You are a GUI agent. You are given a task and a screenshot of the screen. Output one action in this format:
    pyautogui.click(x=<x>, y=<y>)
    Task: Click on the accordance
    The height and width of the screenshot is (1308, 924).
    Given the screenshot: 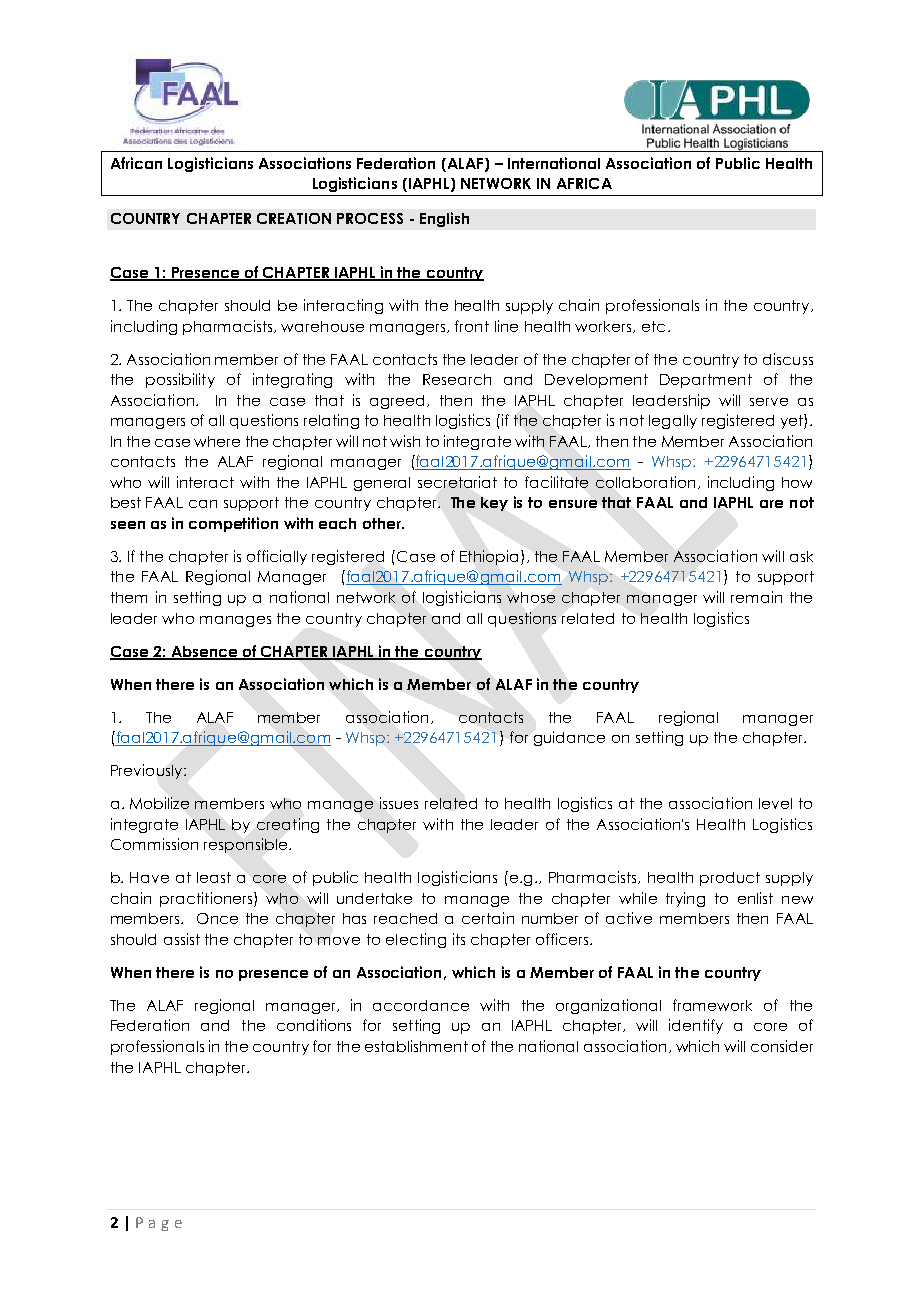 What is the action you would take?
    pyautogui.click(x=421, y=1005)
